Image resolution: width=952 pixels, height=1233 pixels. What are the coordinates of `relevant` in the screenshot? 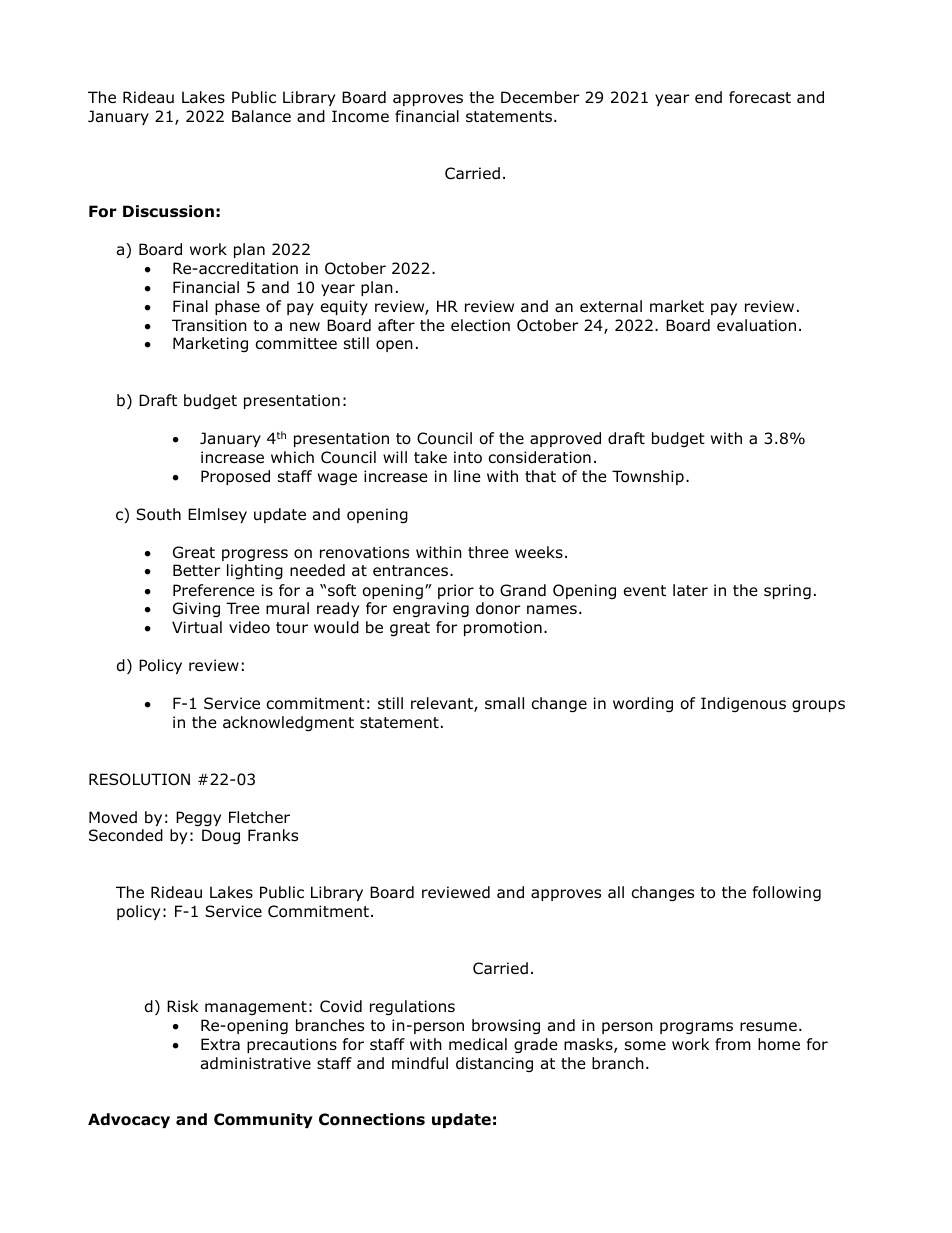 It's located at (443, 704).
